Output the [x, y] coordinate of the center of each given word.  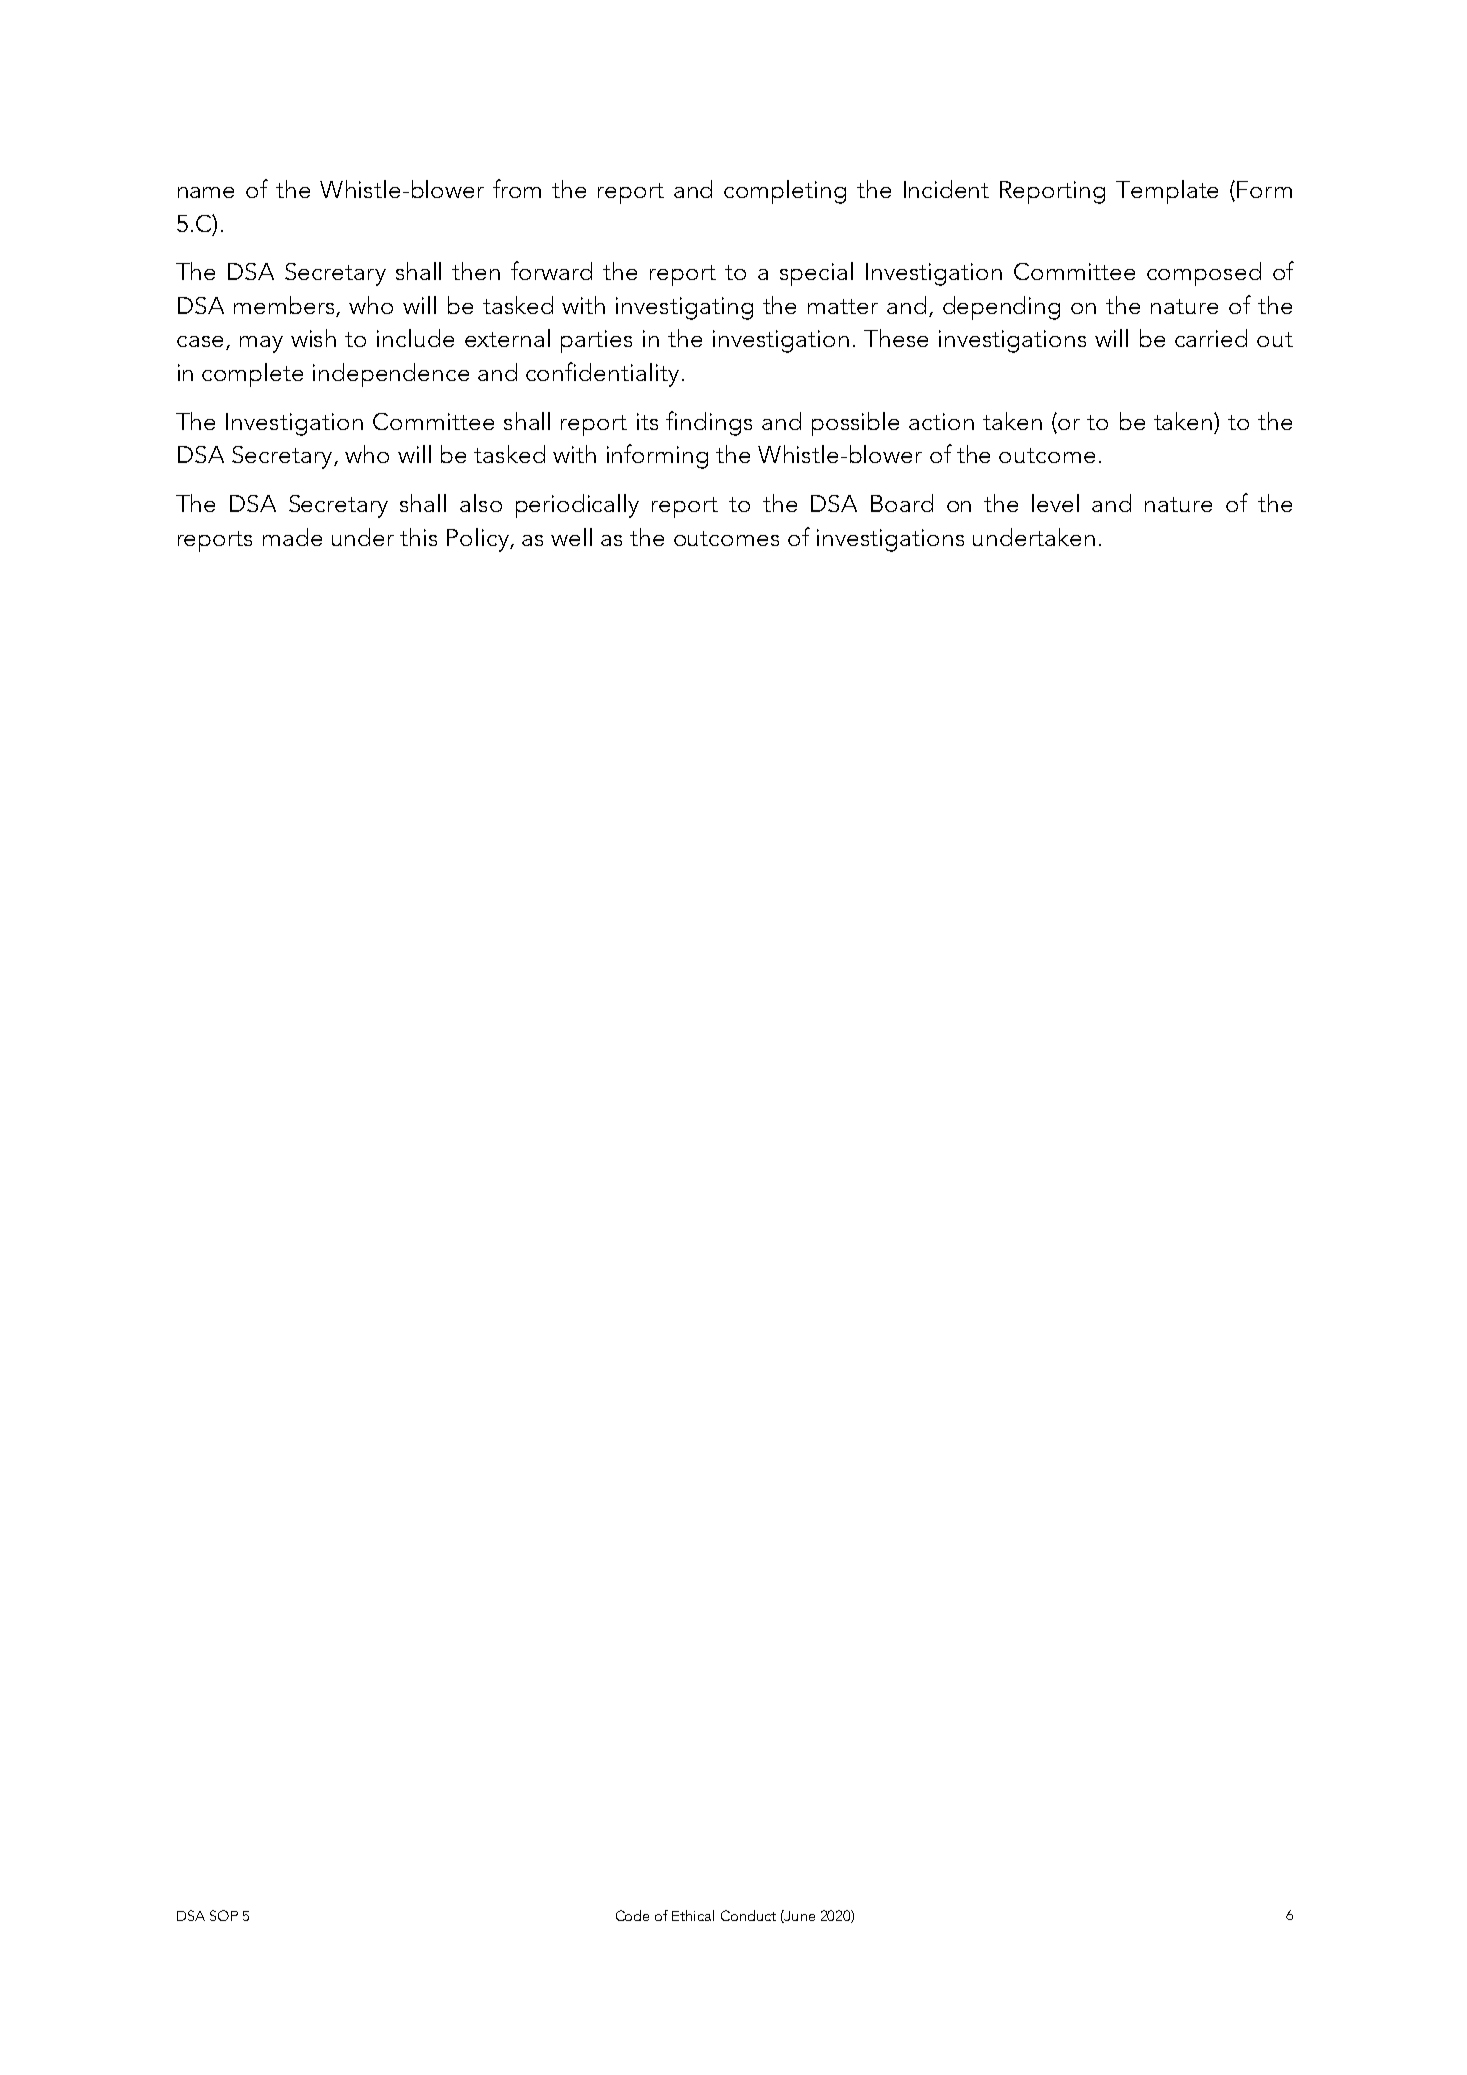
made [292, 537]
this [418, 537]
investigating [684, 308]
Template [1167, 192]
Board [902, 503]
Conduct [748, 1915]
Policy [479, 540]
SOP [224, 1915]
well [571, 537]
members [284, 305]
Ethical [693, 1915]
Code [632, 1915]
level [1055, 503]
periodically [577, 506]
